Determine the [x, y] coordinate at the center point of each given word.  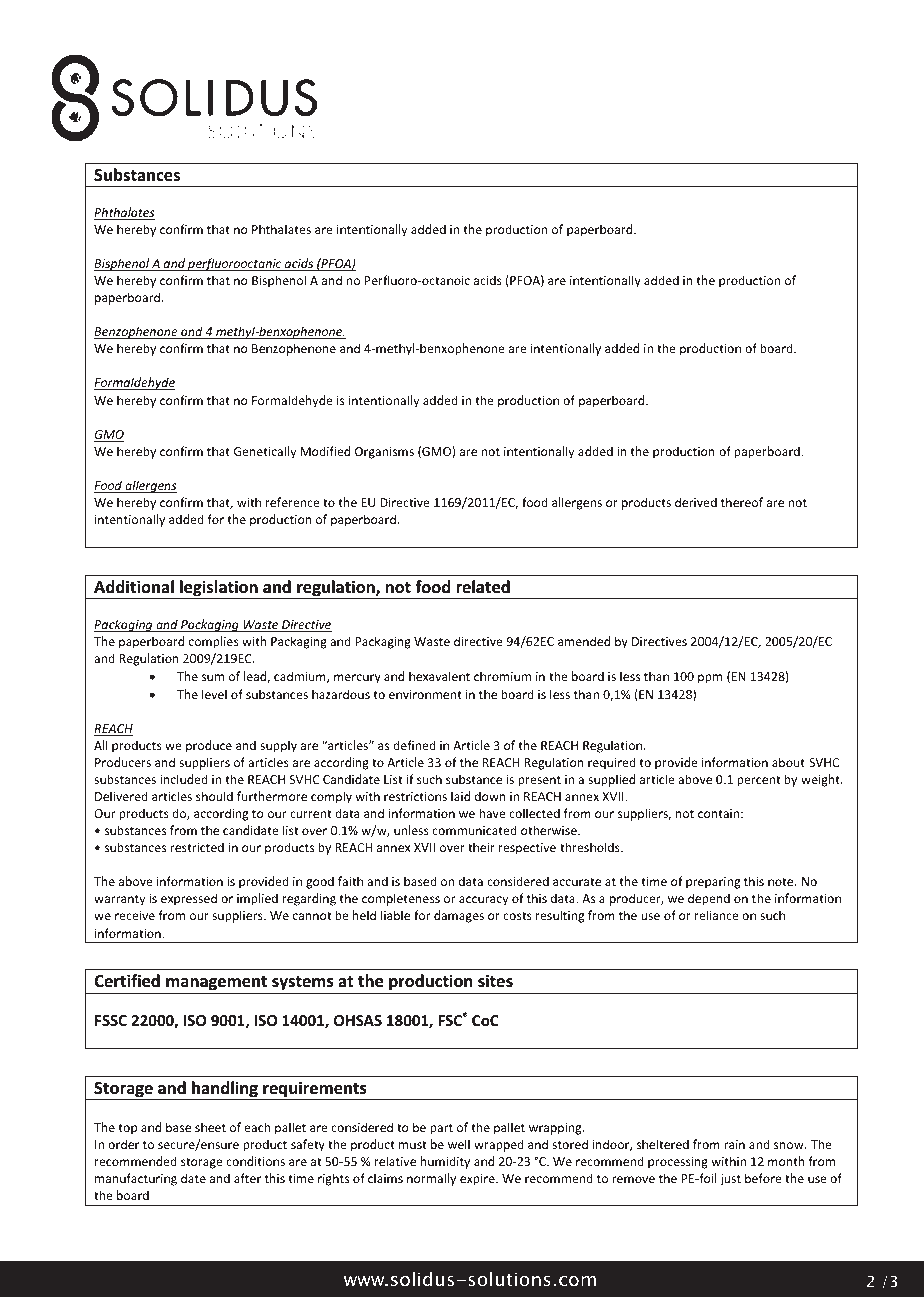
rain [734, 1144]
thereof [742, 502]
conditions [255, 1161]
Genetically [265, 452]
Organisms [384, 453]
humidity [445, 1162]
